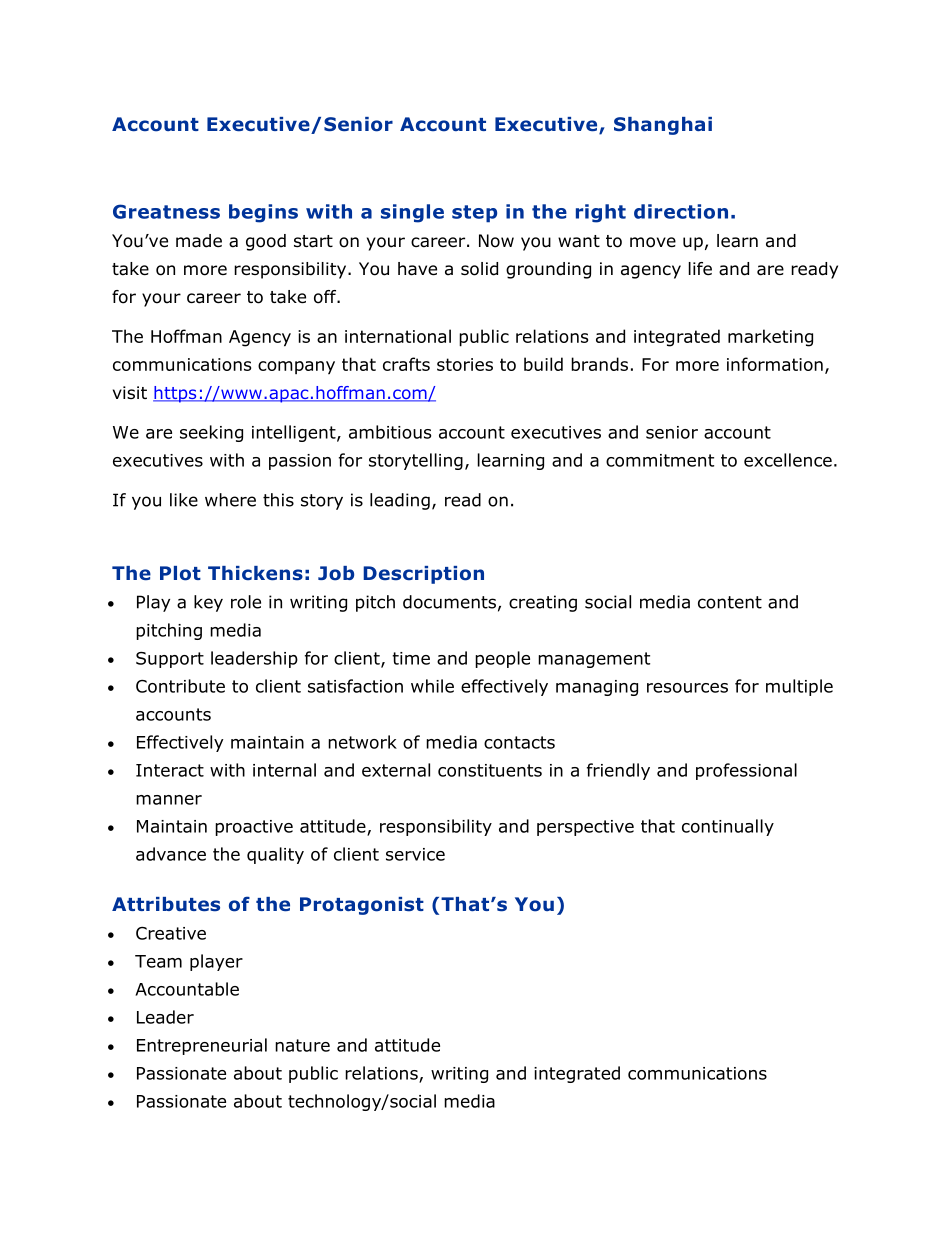 The height and width of the screenshot is (1233, 952). I want to click on key, so click(208, 603).
